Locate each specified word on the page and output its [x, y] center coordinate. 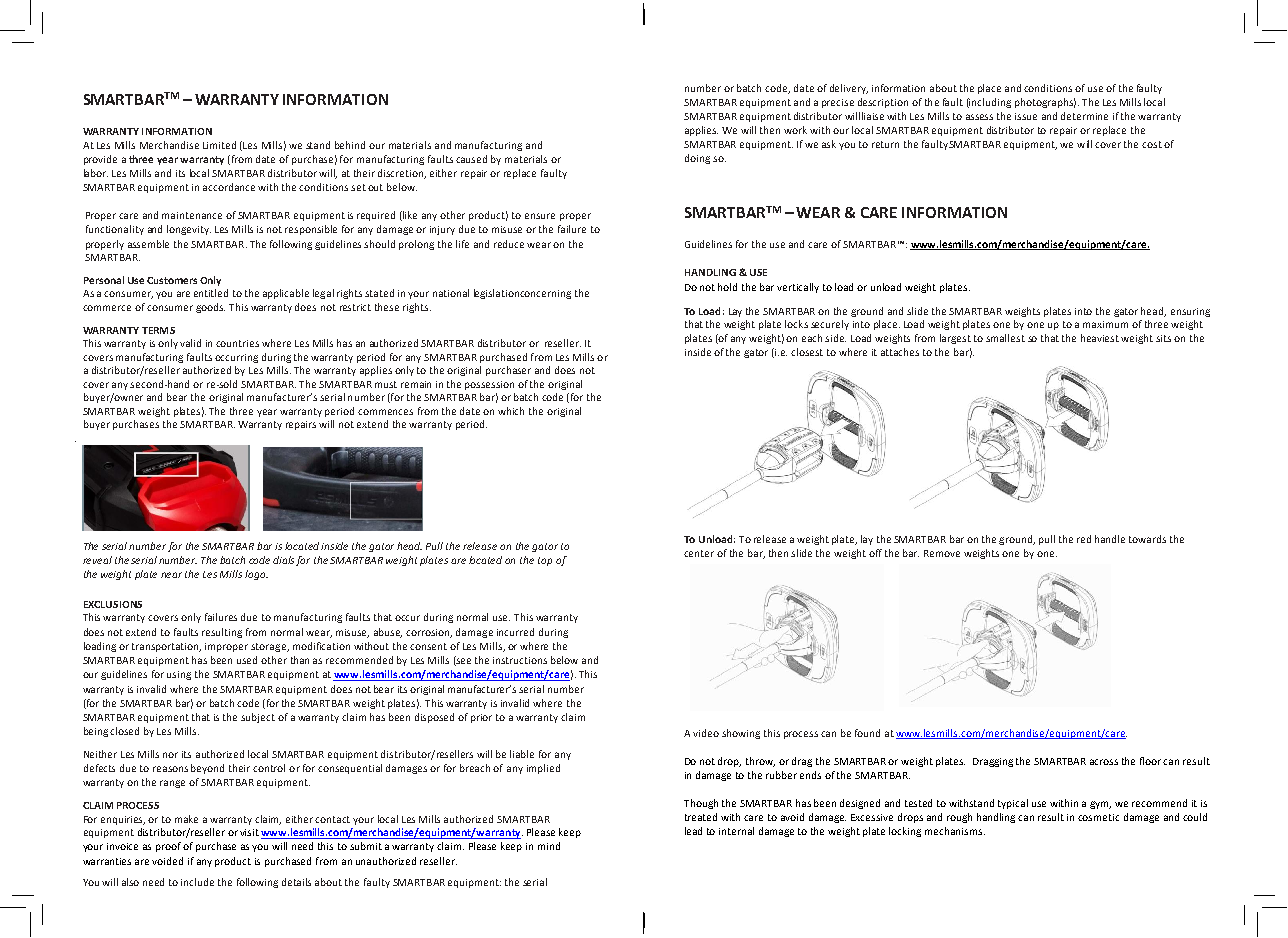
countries [237, 343]
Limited [219, 145]
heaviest [1100, 338]
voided [167, 861]
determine [1084, 116]
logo [256, 575]
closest [807, 352]
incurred [515, 632]
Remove [942, 553]
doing [697, 159]
